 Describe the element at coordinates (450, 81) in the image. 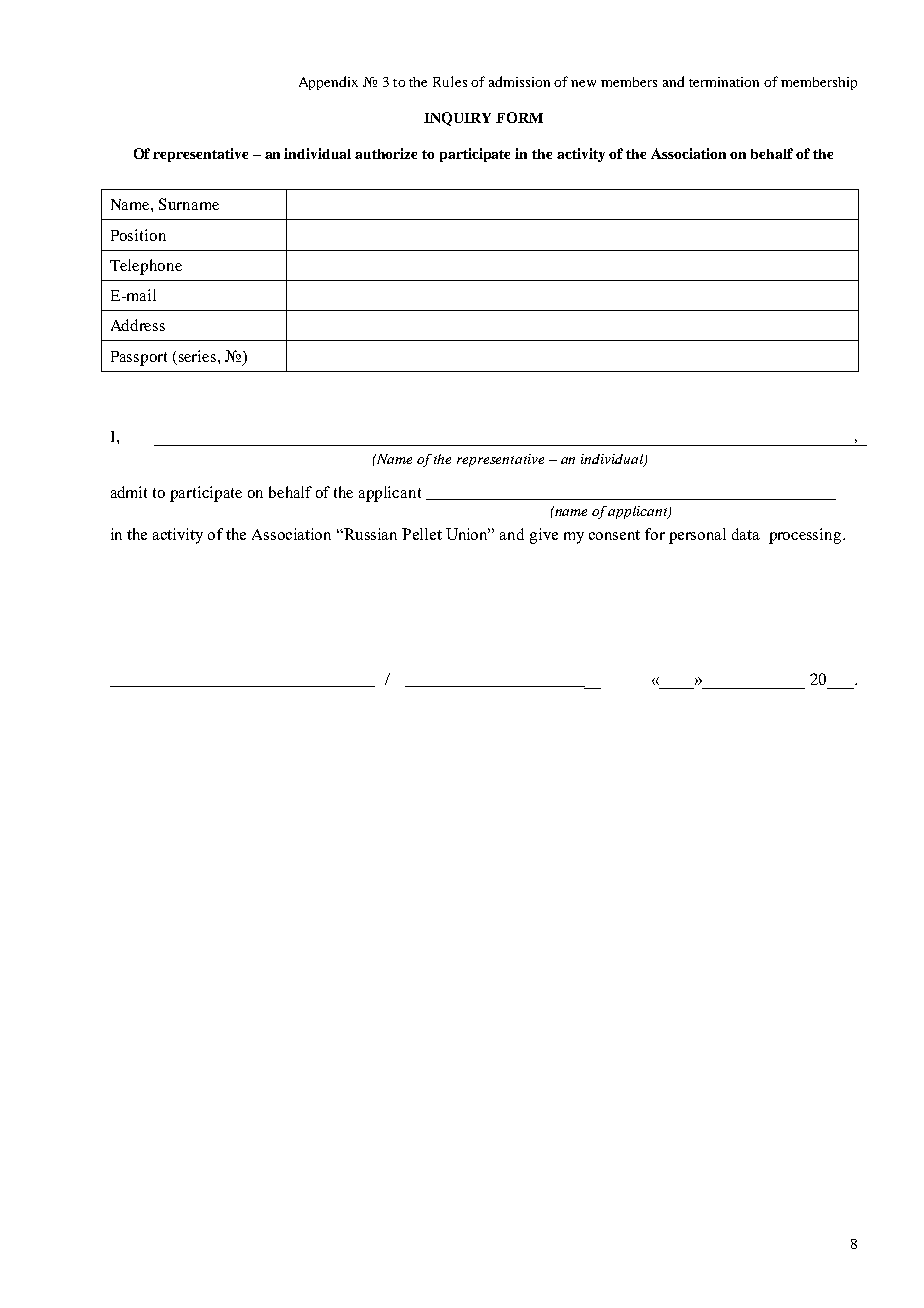

I see `Rules` at that location.
